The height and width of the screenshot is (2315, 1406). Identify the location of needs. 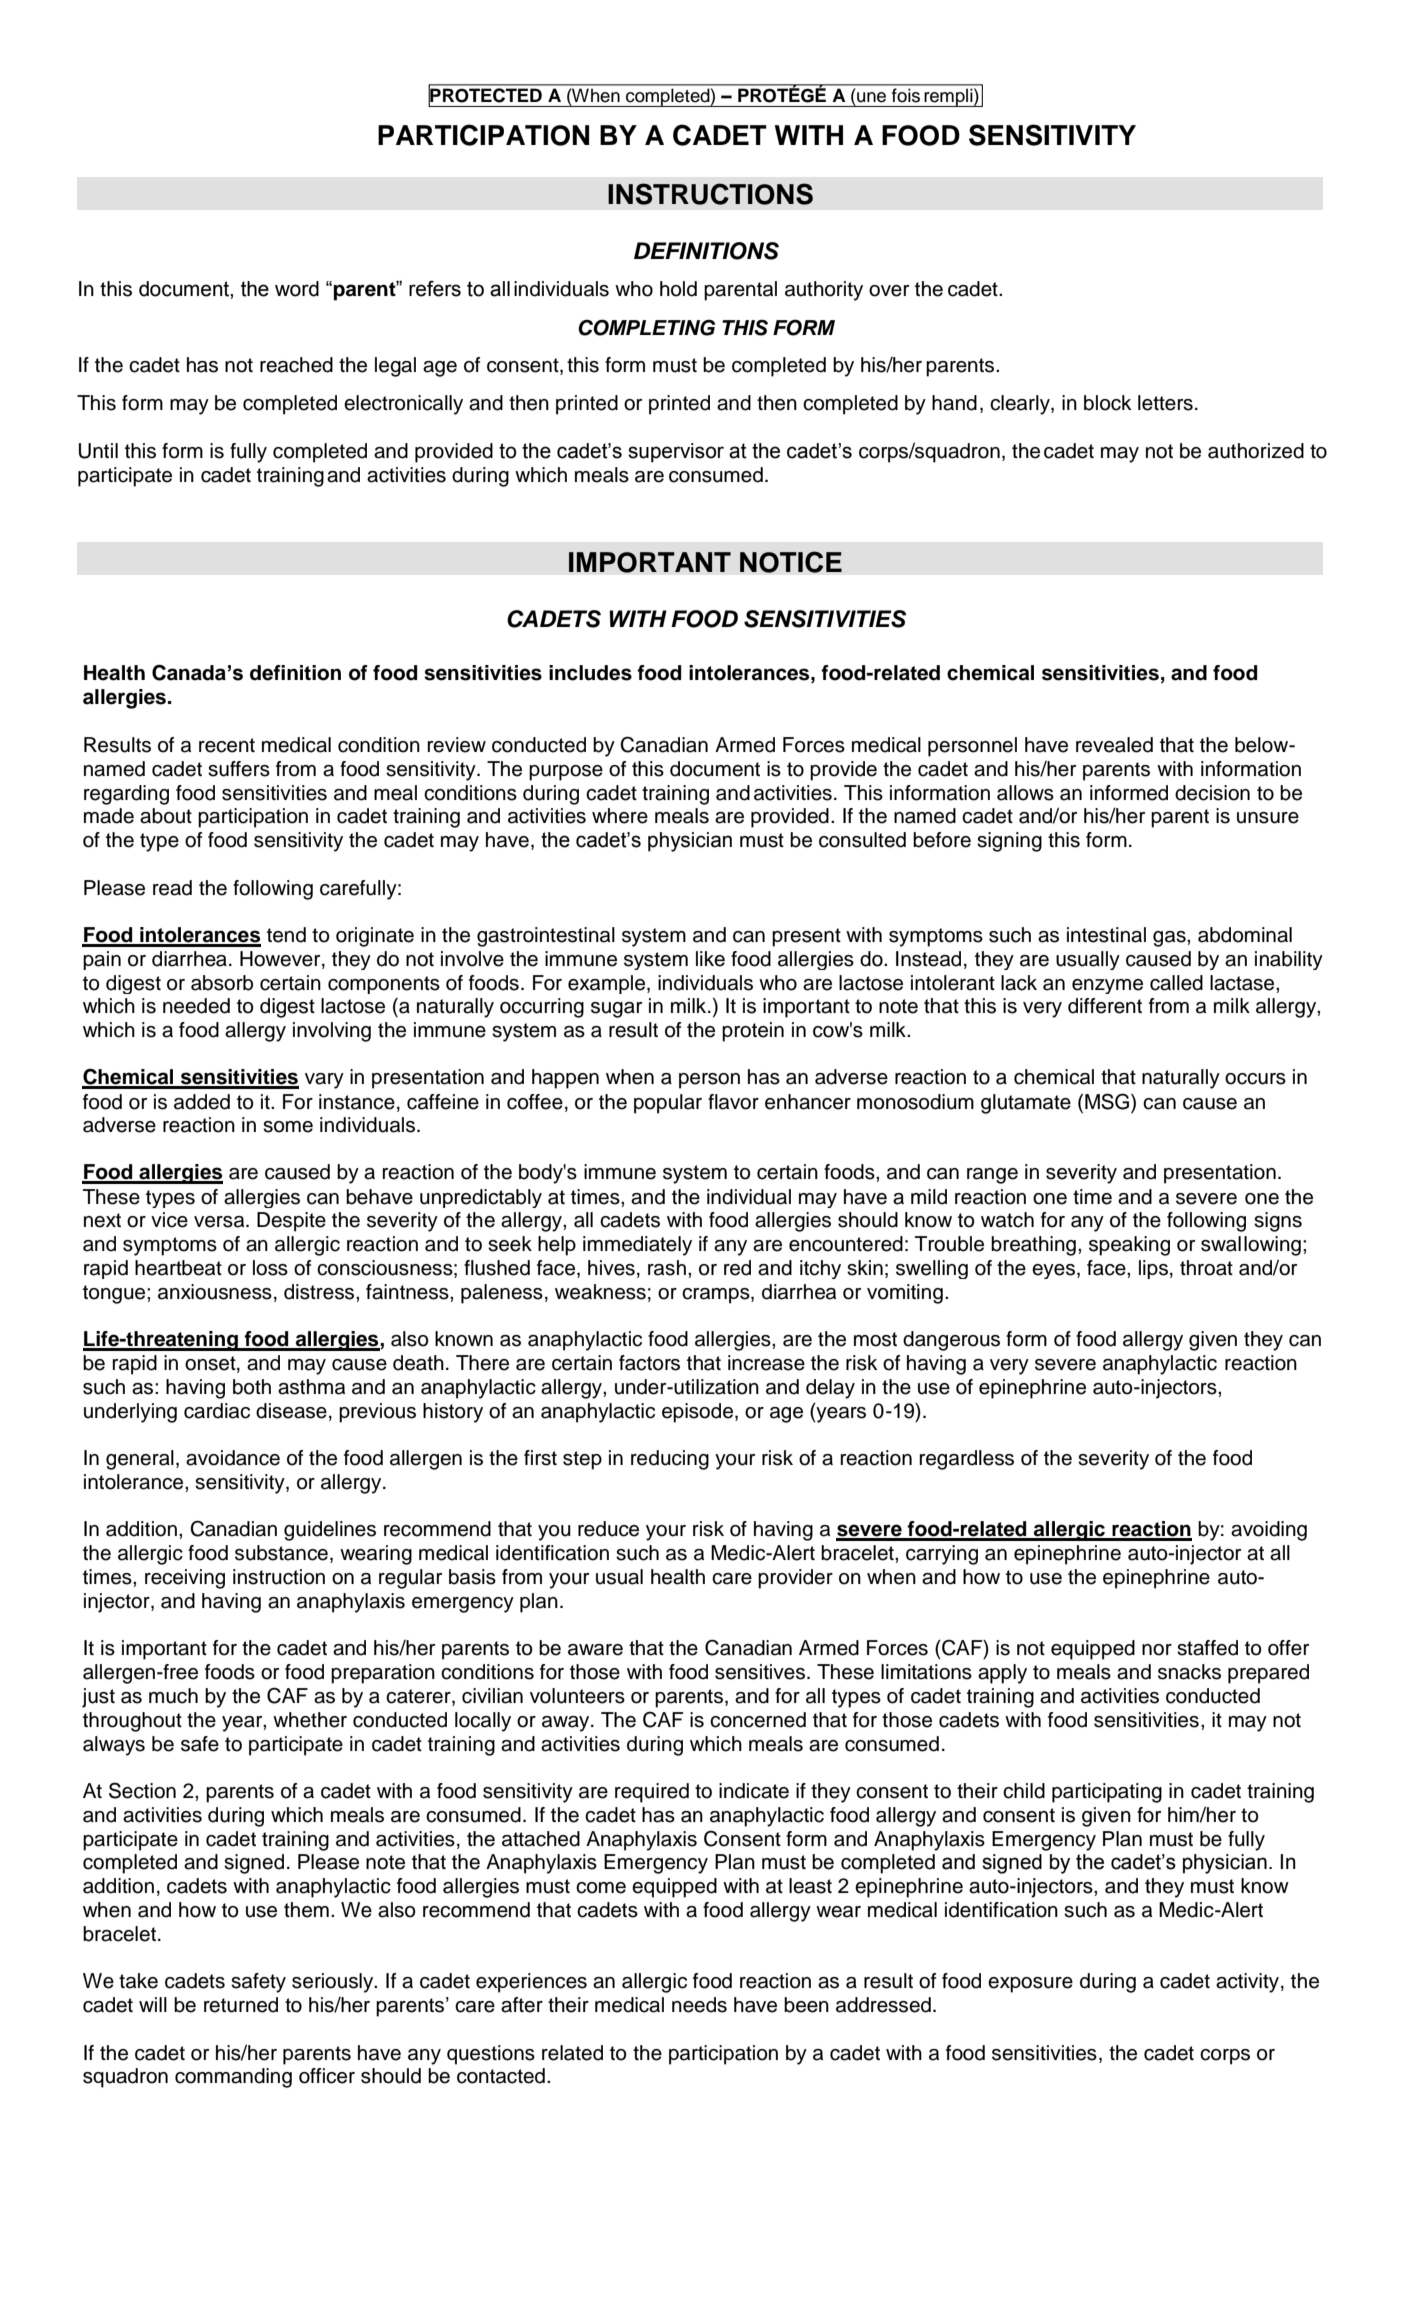
(699, 2005).
